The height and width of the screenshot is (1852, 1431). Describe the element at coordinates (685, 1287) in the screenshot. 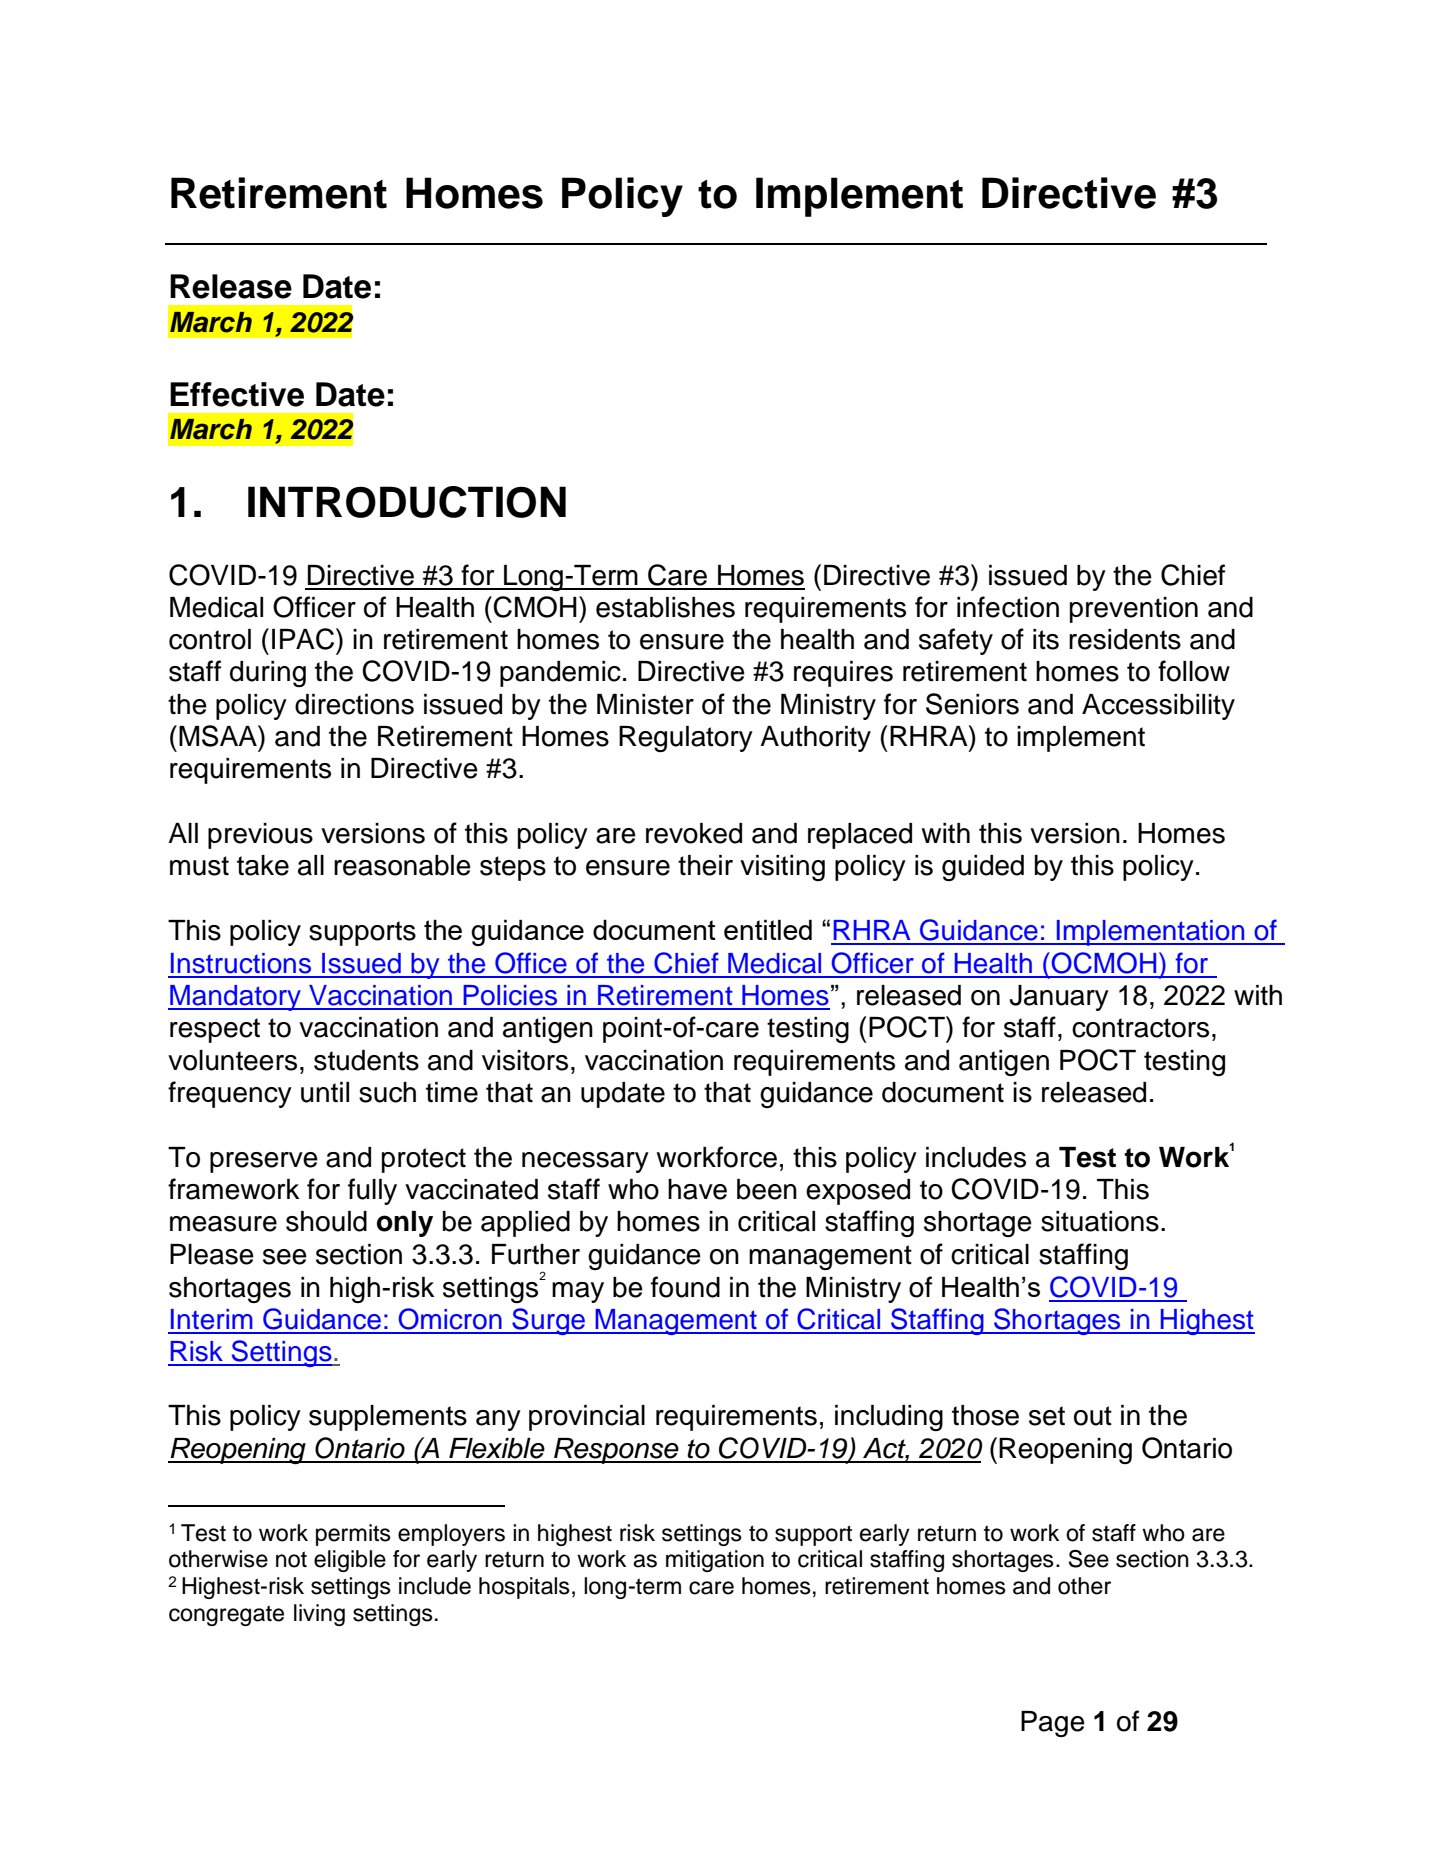

I see `found` at that location.
